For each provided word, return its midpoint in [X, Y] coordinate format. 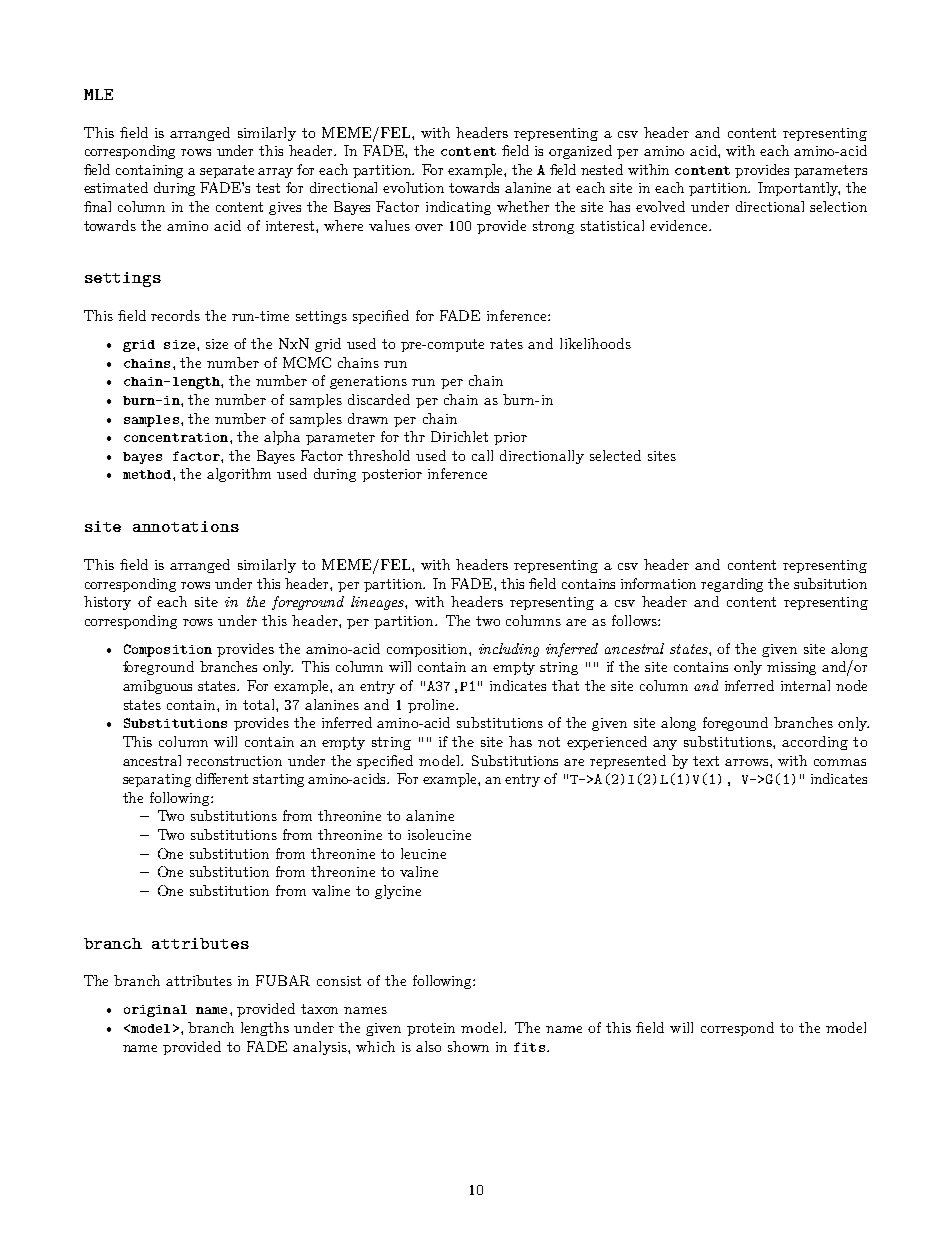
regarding [732, 585]
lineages [378, 603]
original [155, 1011]
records [175, 315]
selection [838, 206]
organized [580, 152]
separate [227, 171]
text [706, 761]
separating [157, 780]
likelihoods [595, 343]
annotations [186, 526]
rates [506, 344]
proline [432, 706]
